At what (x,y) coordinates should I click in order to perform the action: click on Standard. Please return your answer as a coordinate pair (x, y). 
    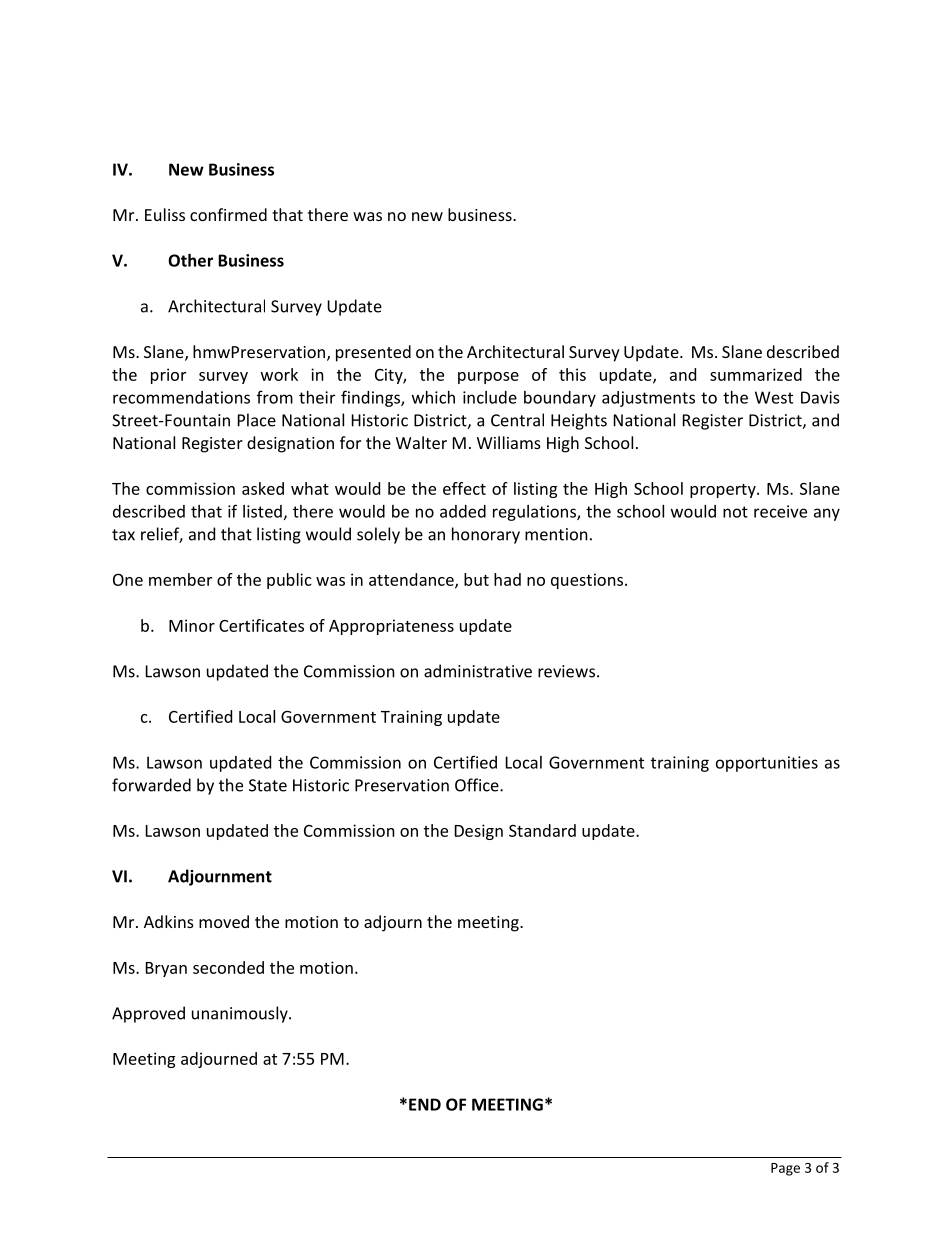
    Looking at the image, I should click on (542, 830).
